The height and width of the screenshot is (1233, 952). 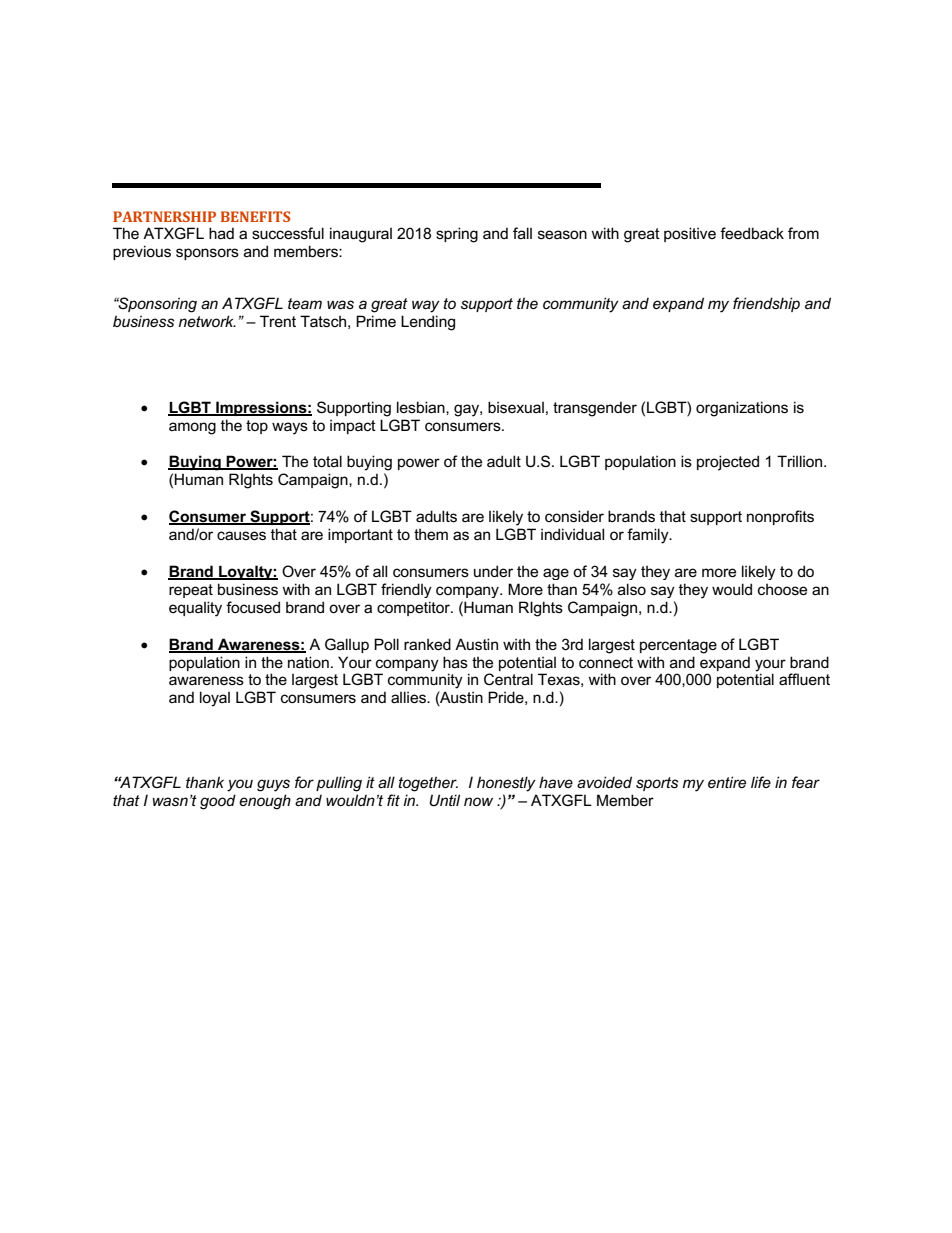 I want to click on causes, so click(x=241, y=535).
